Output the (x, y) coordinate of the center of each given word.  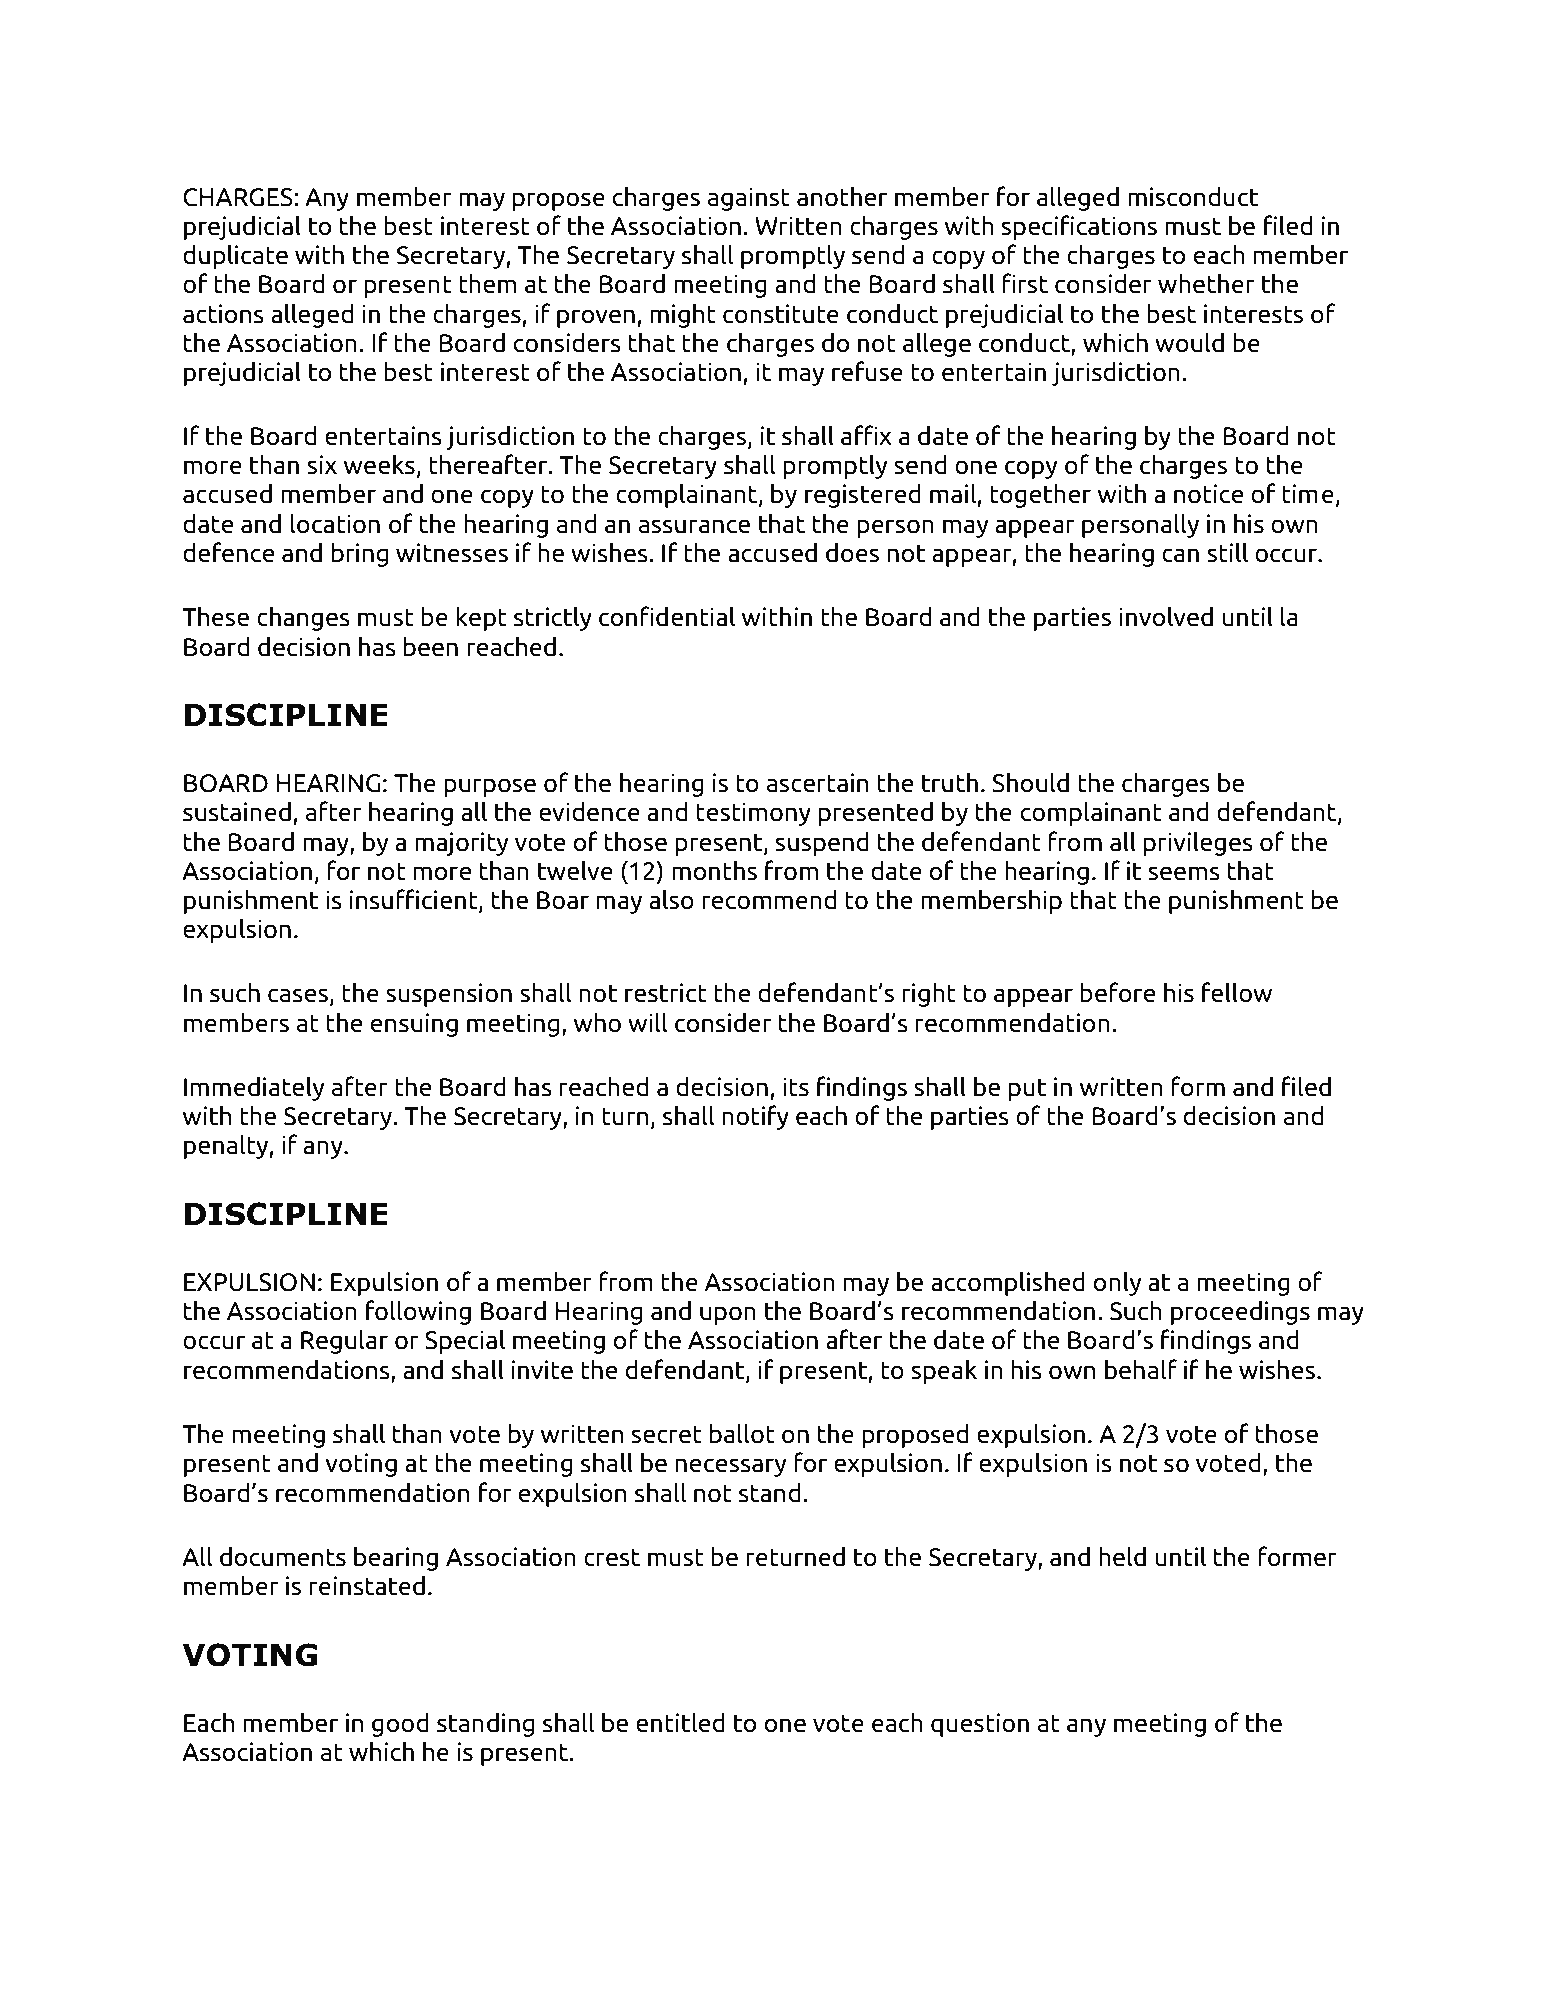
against (749, 199)
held (1122, 1556)
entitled (680, 1722)
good (400, 1724)
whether (1206, 283)
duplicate (235, 256)
